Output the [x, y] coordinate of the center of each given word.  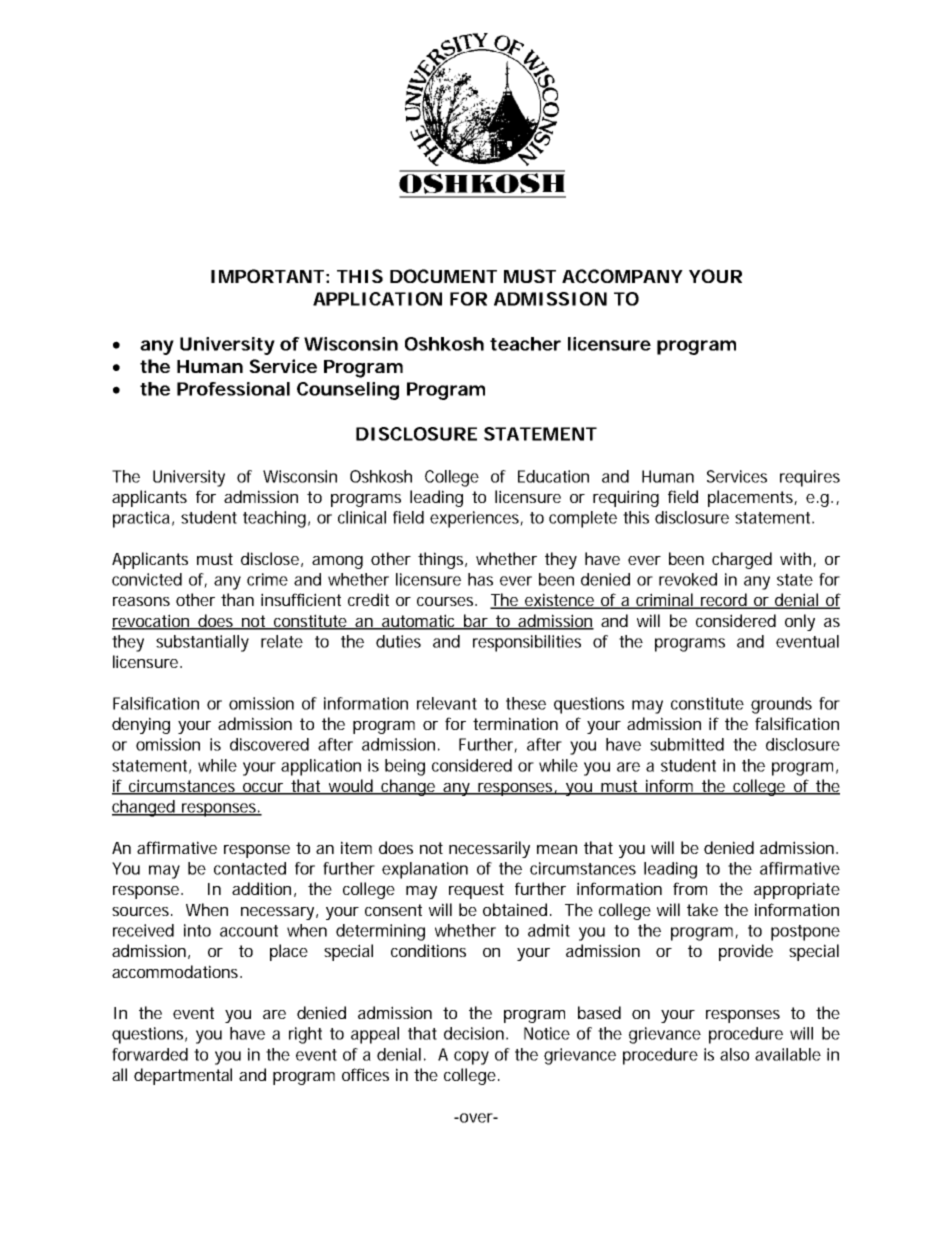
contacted [250, 868]
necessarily [489, 849]
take [702, 909]
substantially [202, 643]
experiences [474, 519]
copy [471, 1058]
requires [810, 478]
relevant [447, 703]
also [734, 1054]
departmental [183, 1076]
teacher [525, 344]
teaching [274, 519]
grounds [781, 705]
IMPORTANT [267, 276]
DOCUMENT [443, 276]
